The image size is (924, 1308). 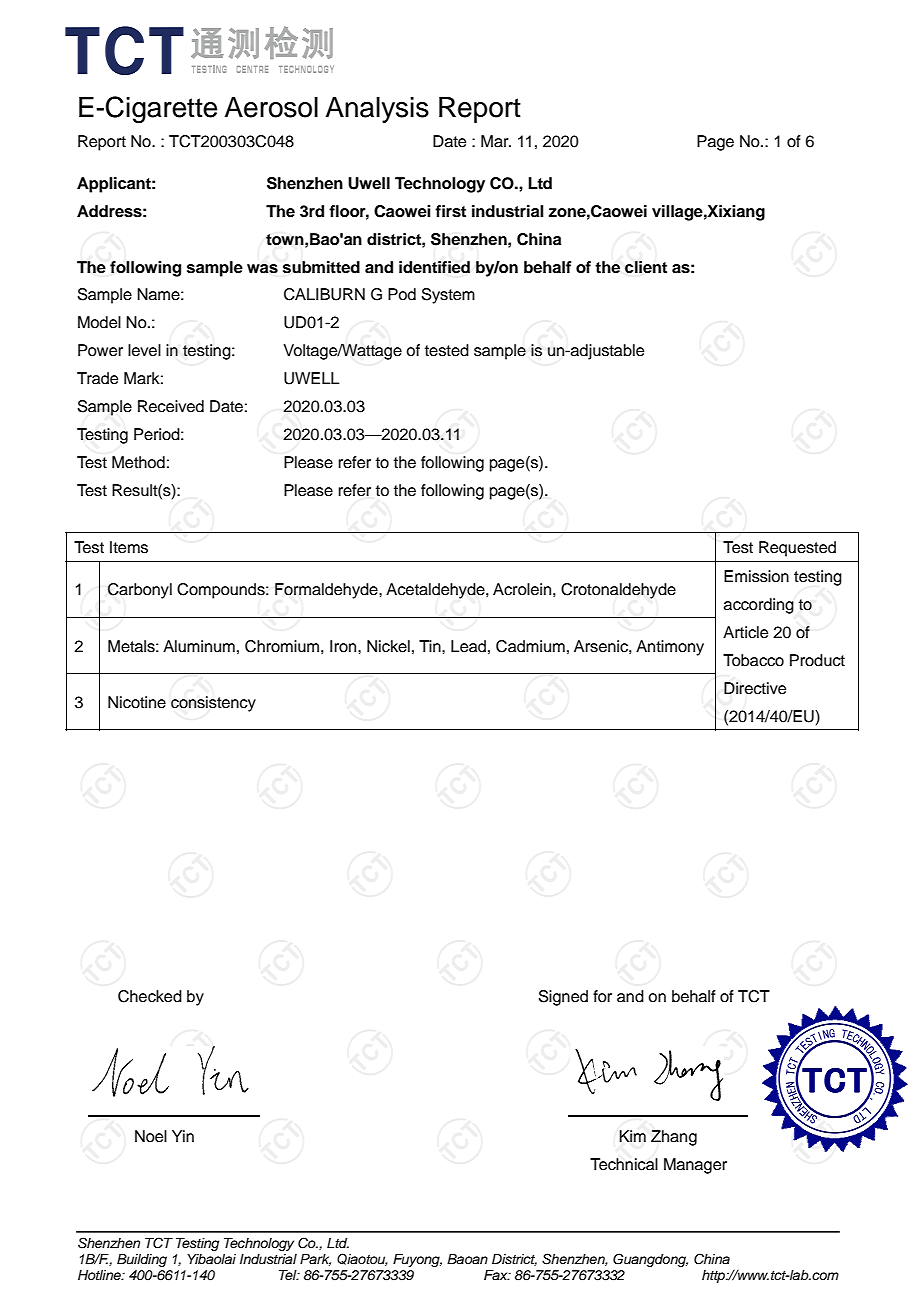 I want to click on System, so click(x=448, y=296).
